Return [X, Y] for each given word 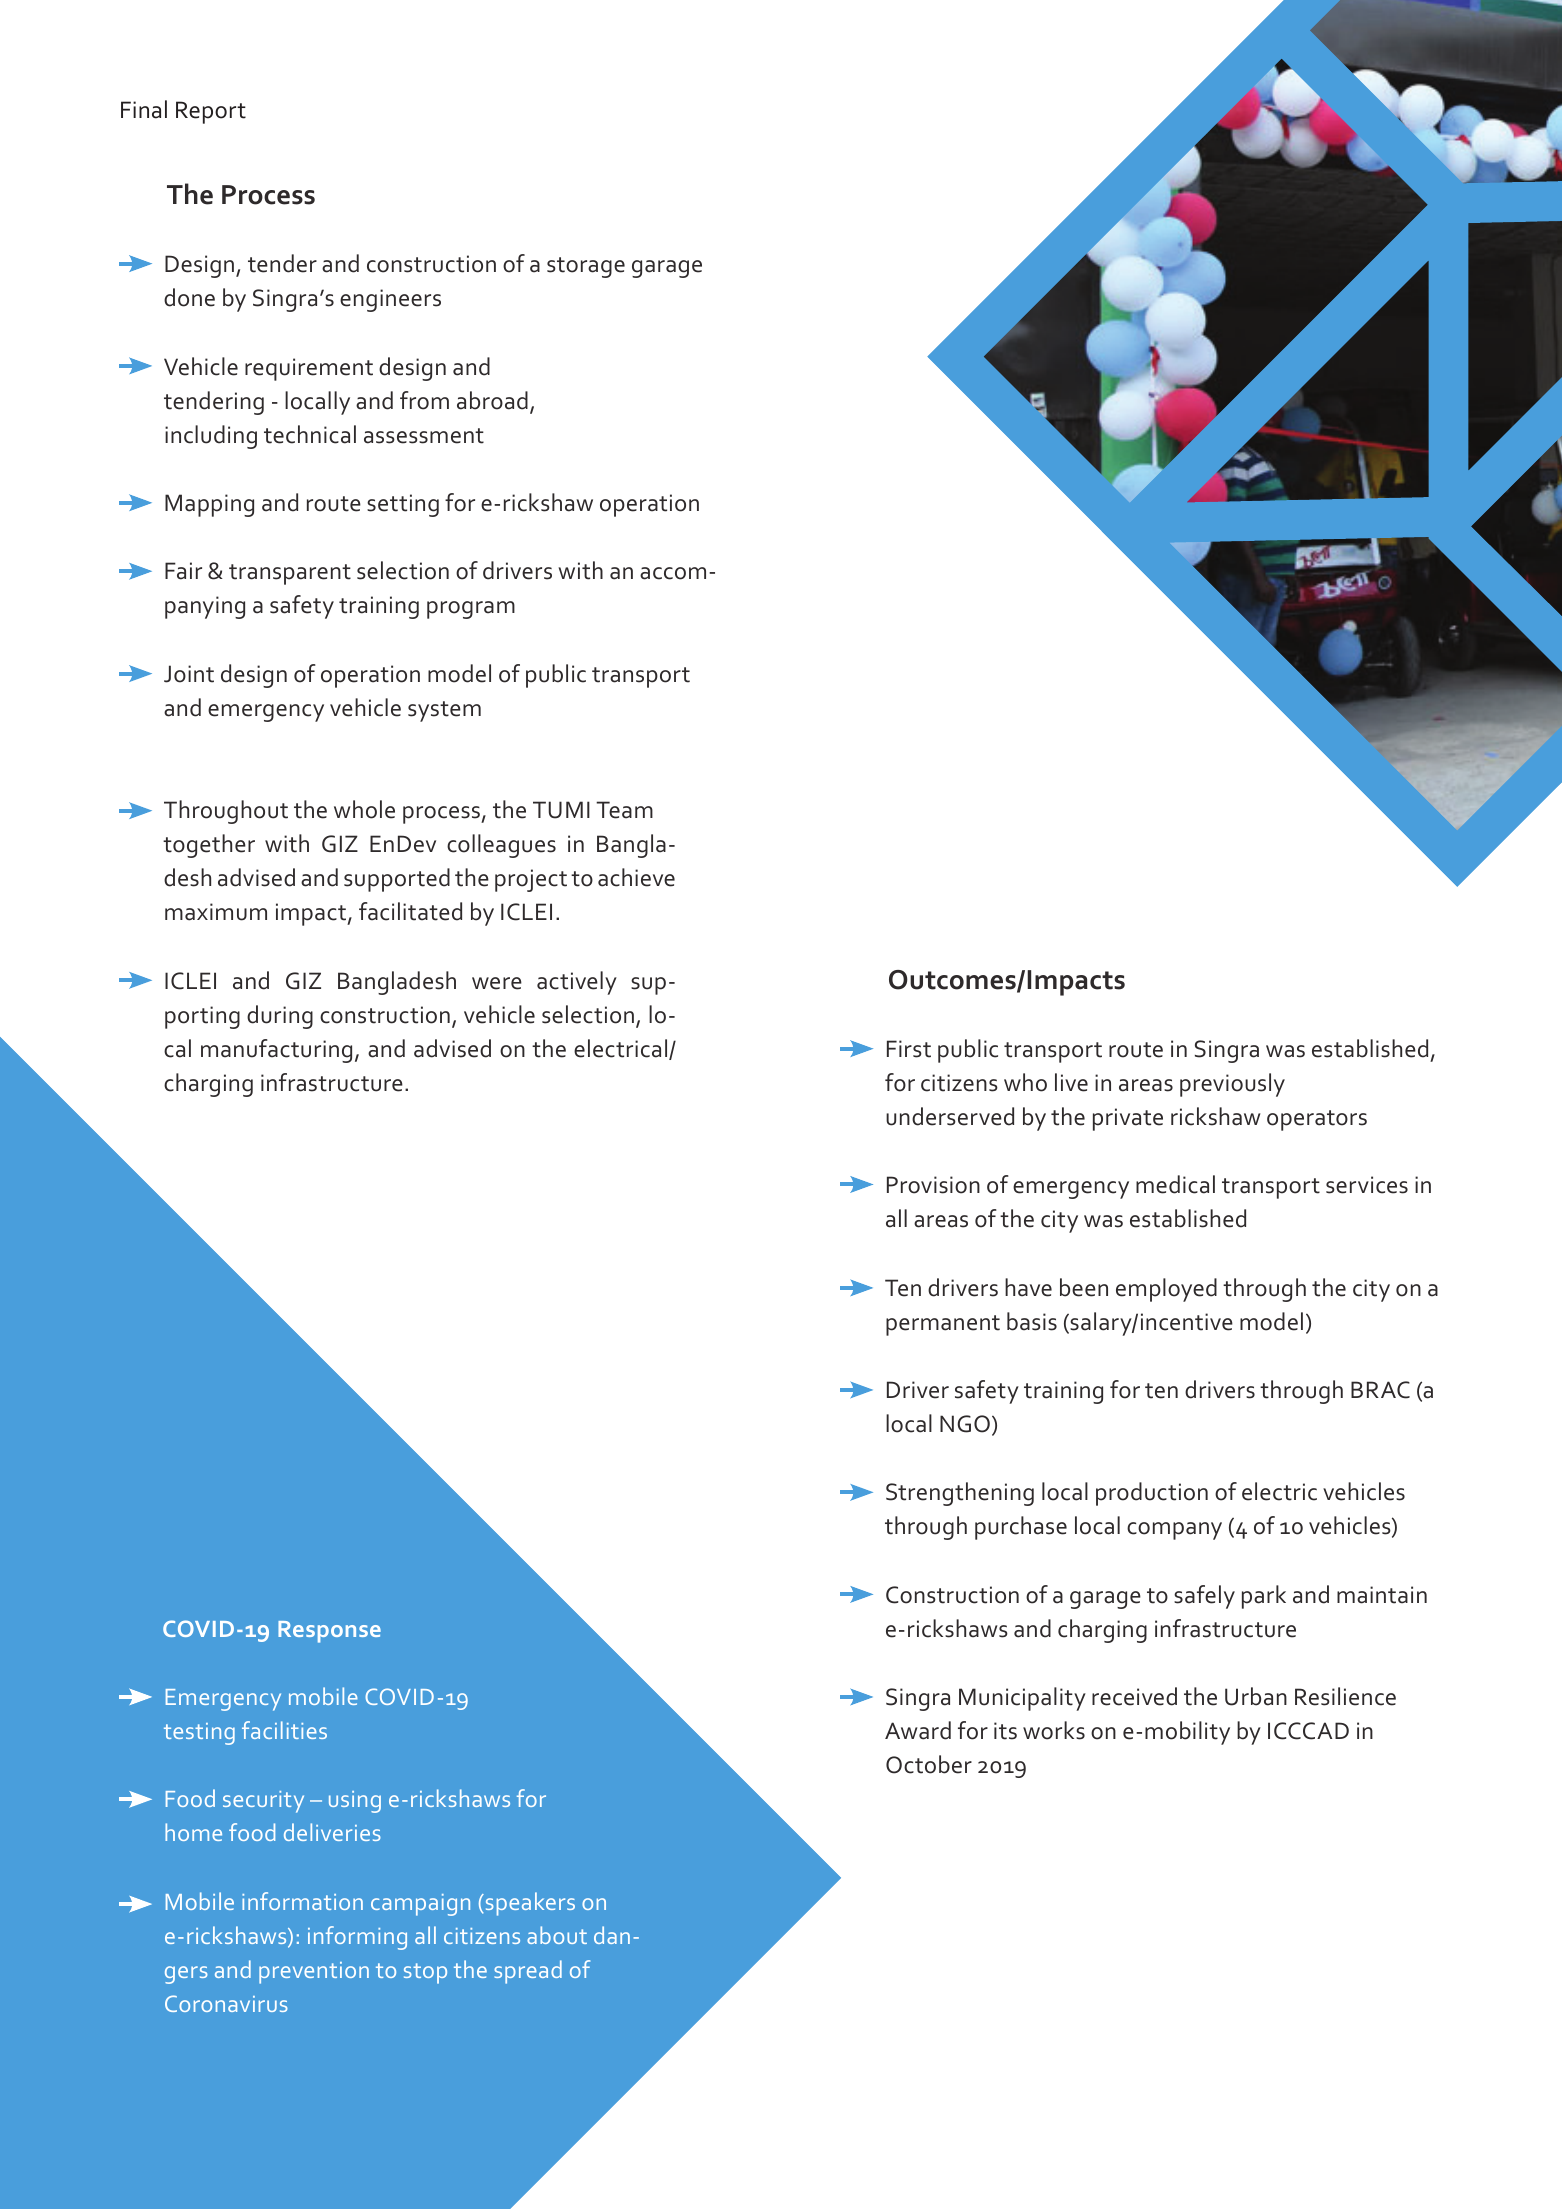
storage [586, 267]
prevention [314, 1973]
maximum [216, 912]
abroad [492, 400]
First [909, 1049]
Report [211, 112]
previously [1232, 1085]
